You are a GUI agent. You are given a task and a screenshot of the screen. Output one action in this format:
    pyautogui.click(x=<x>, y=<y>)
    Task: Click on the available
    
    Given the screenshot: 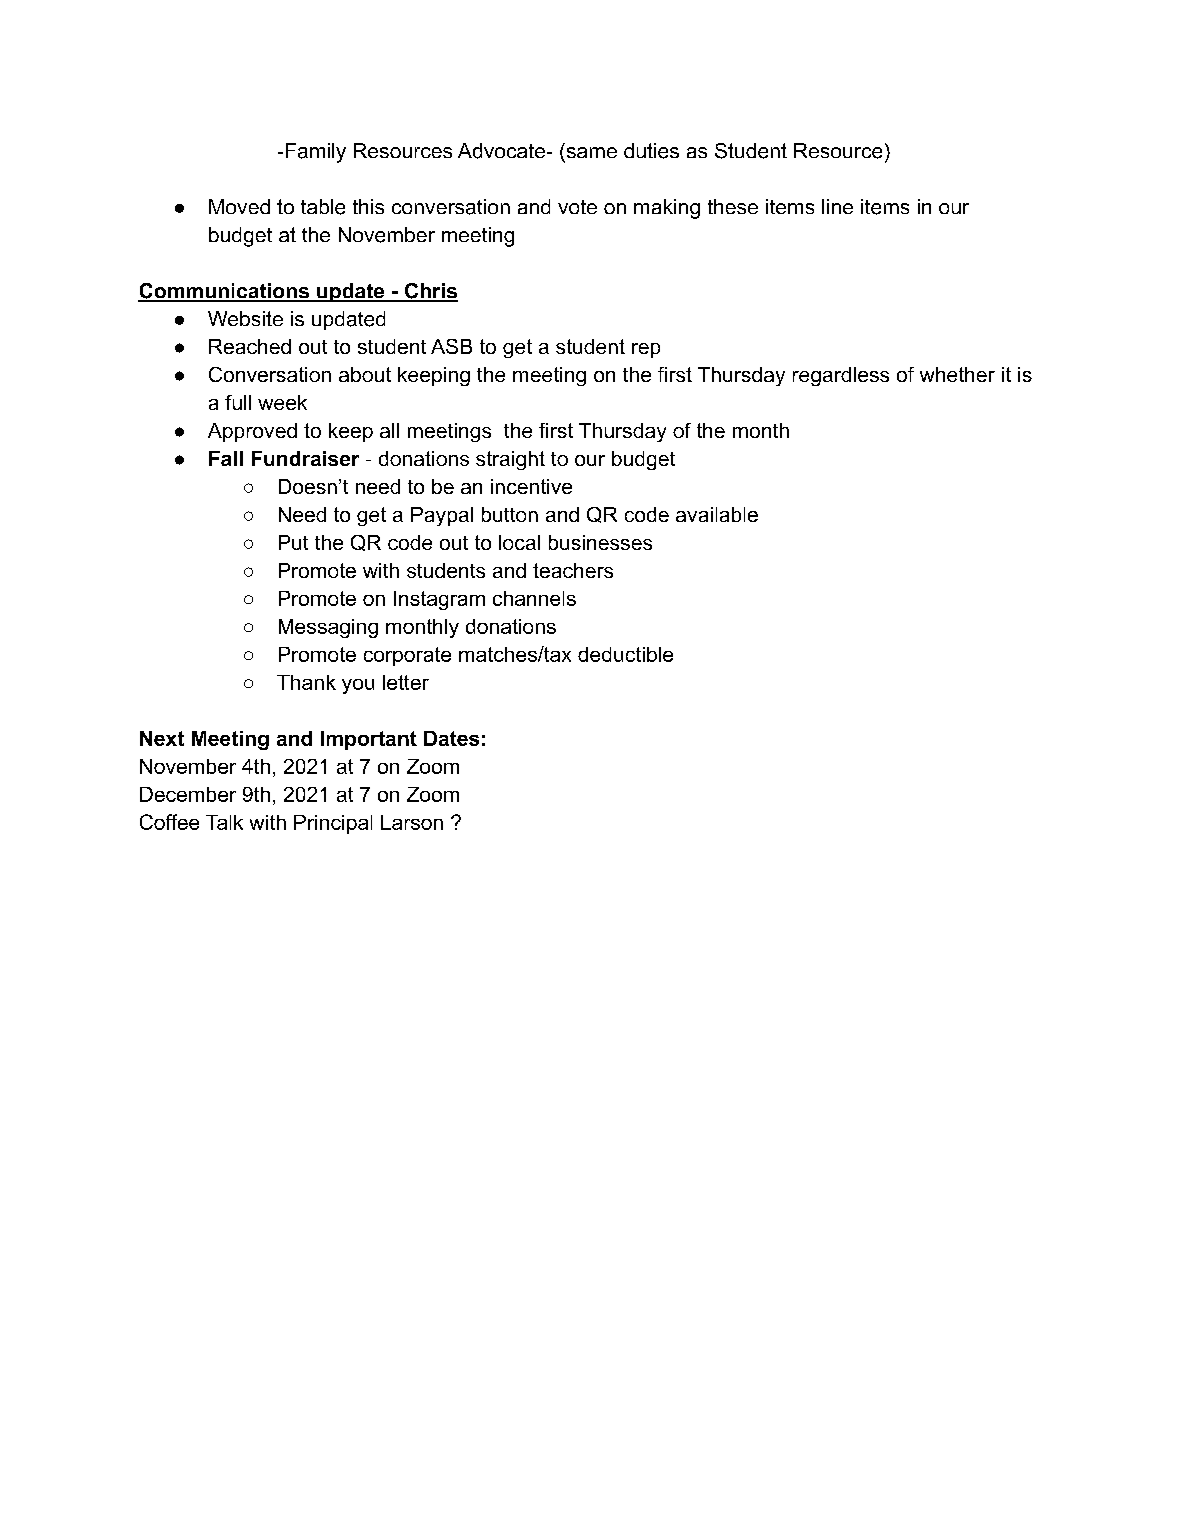 What is the action you would take?
    pyautogui.click(x=717, y=514)
